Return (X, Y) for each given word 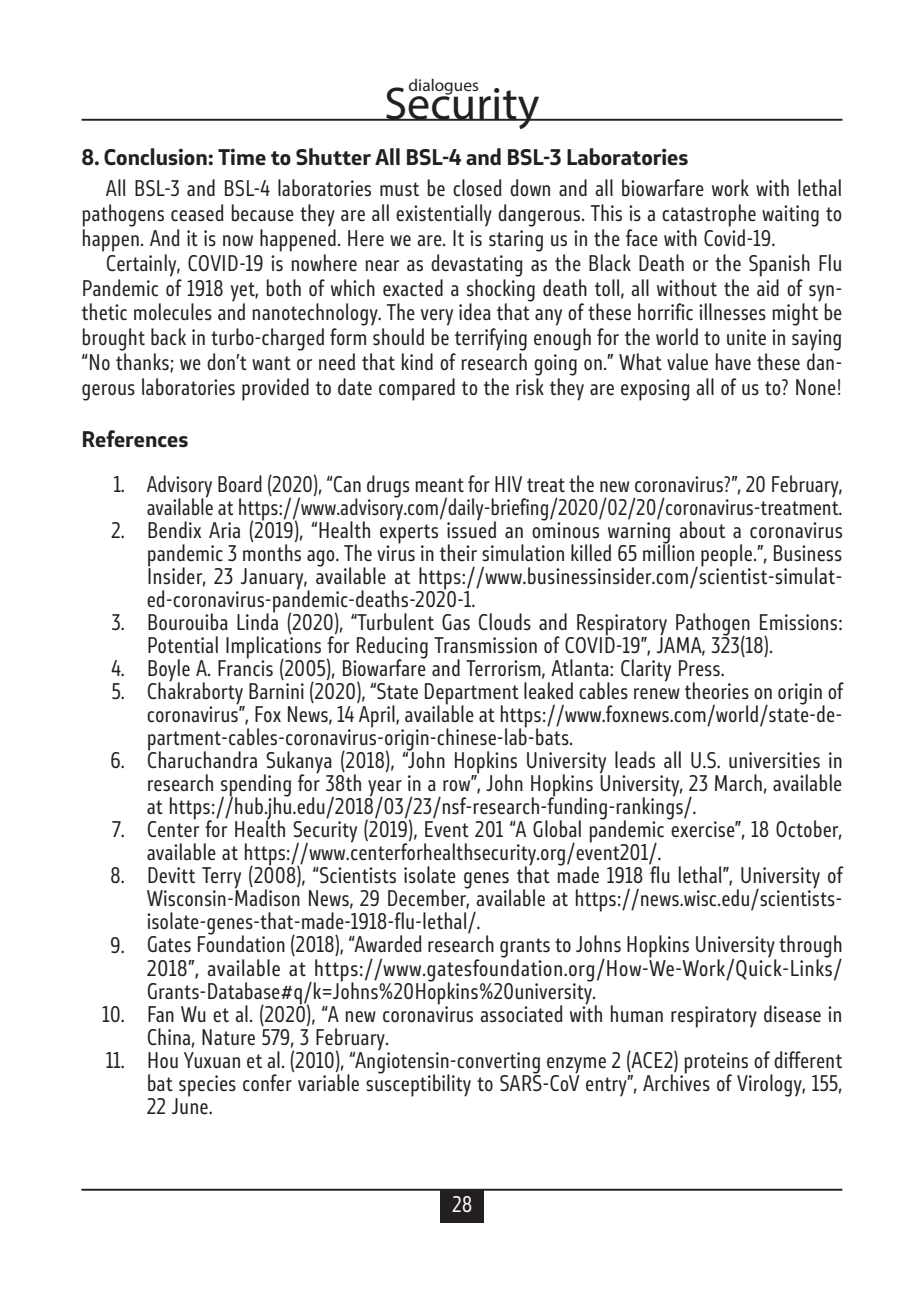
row (458, 784)
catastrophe (709, 215)
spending (256, 786)
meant (439, 485)
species (206, 1087)
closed (477, 188)
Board (240, 483)
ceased (197, 213)
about (702, 529)
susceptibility (418, 1084)
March (738, 783)
